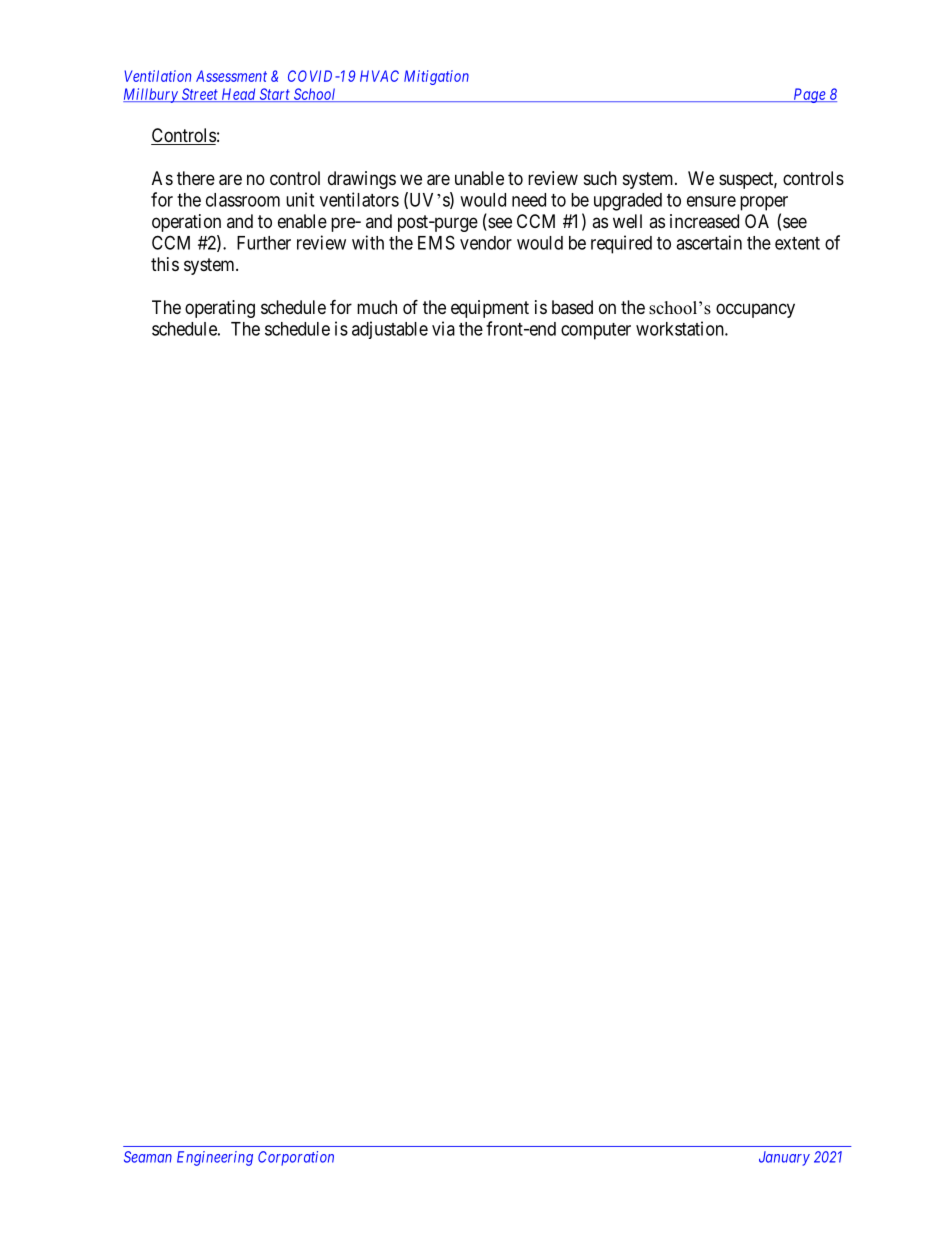 Image resolution: width=952 pixels, height=1233 pixels. I want to click on Engineering, so click(215, 1158).
